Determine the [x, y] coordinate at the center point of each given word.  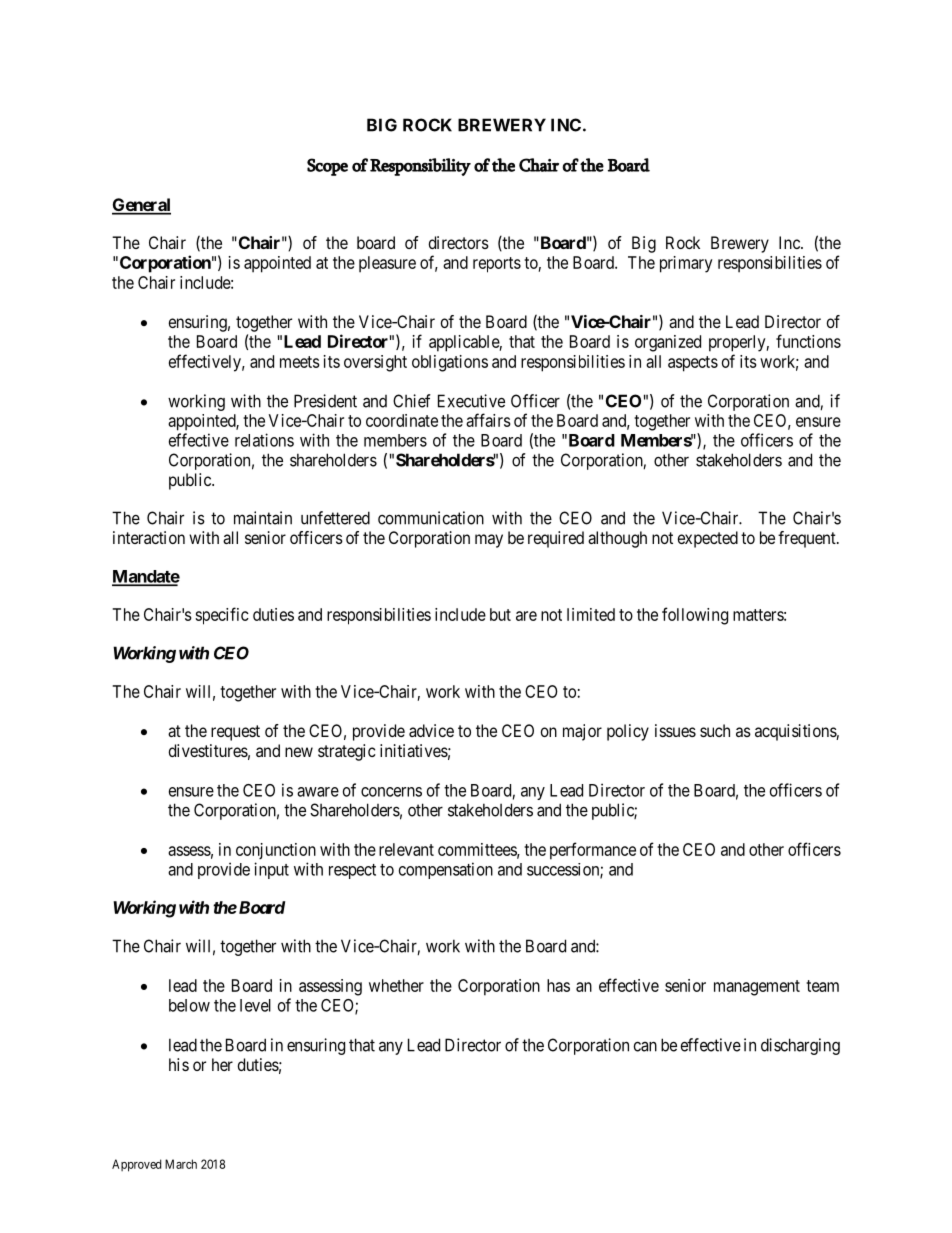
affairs [488, 420]
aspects [693, 364]
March [181, 1164]
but [500, 614]
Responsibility [420, 167]
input [271, 870]
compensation [446, 870]
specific [222, 616]
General [141, 206]
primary [686, 264]
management [757, 988]
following [695, 616]
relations [264, 440]
